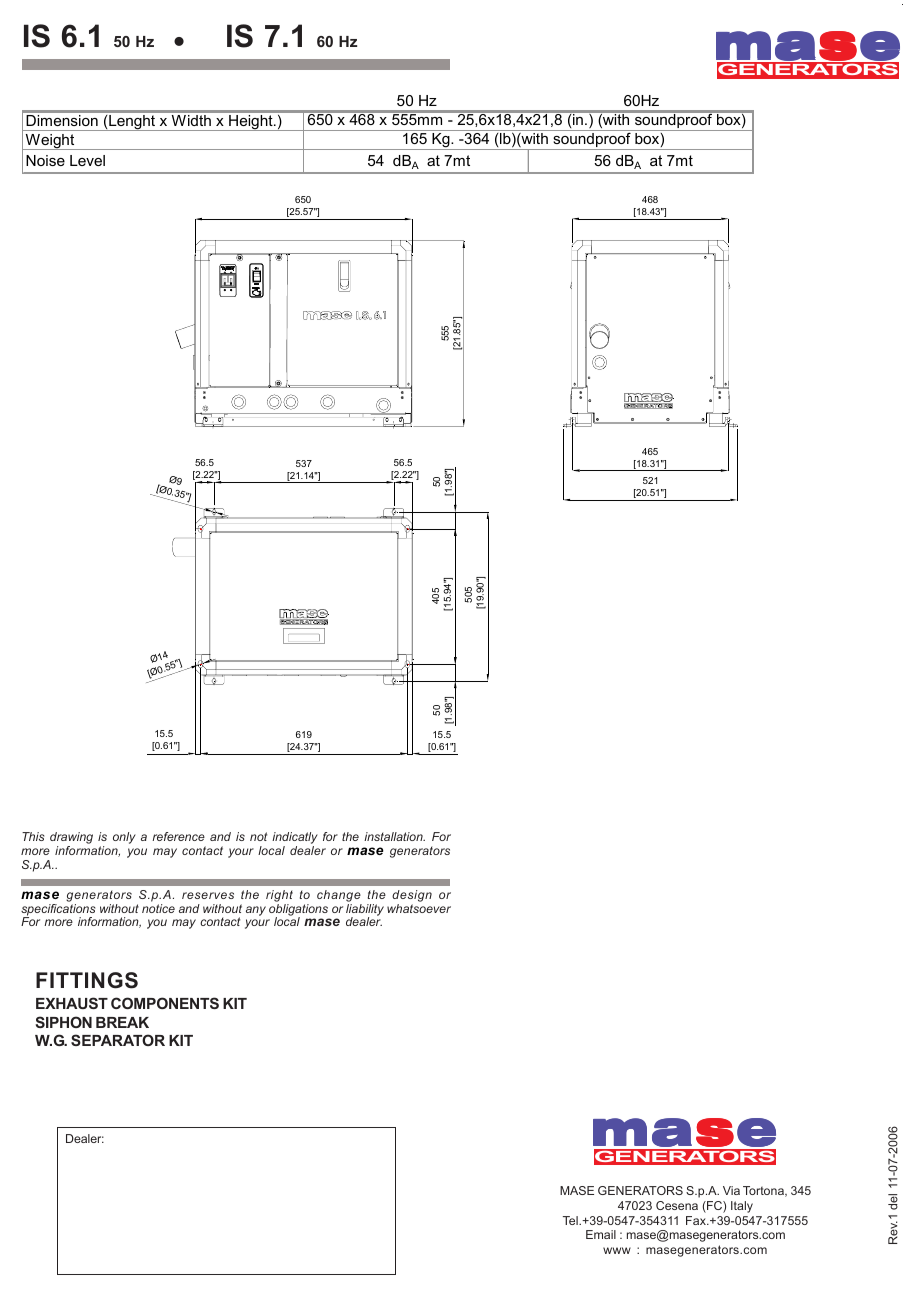  I want to click on liability, so click(365, 911).
